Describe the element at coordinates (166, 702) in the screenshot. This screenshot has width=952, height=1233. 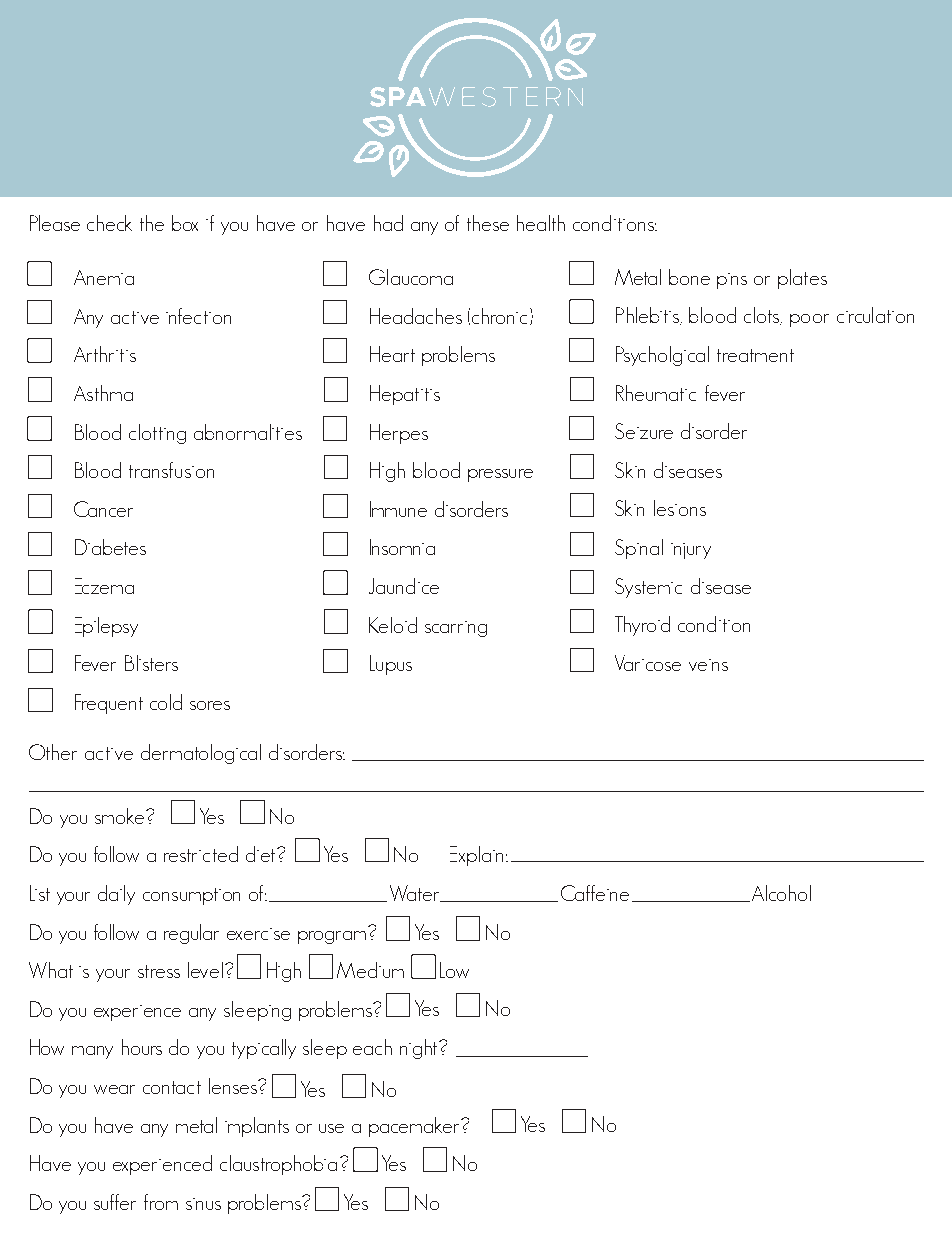
I see `cold` at that location.
